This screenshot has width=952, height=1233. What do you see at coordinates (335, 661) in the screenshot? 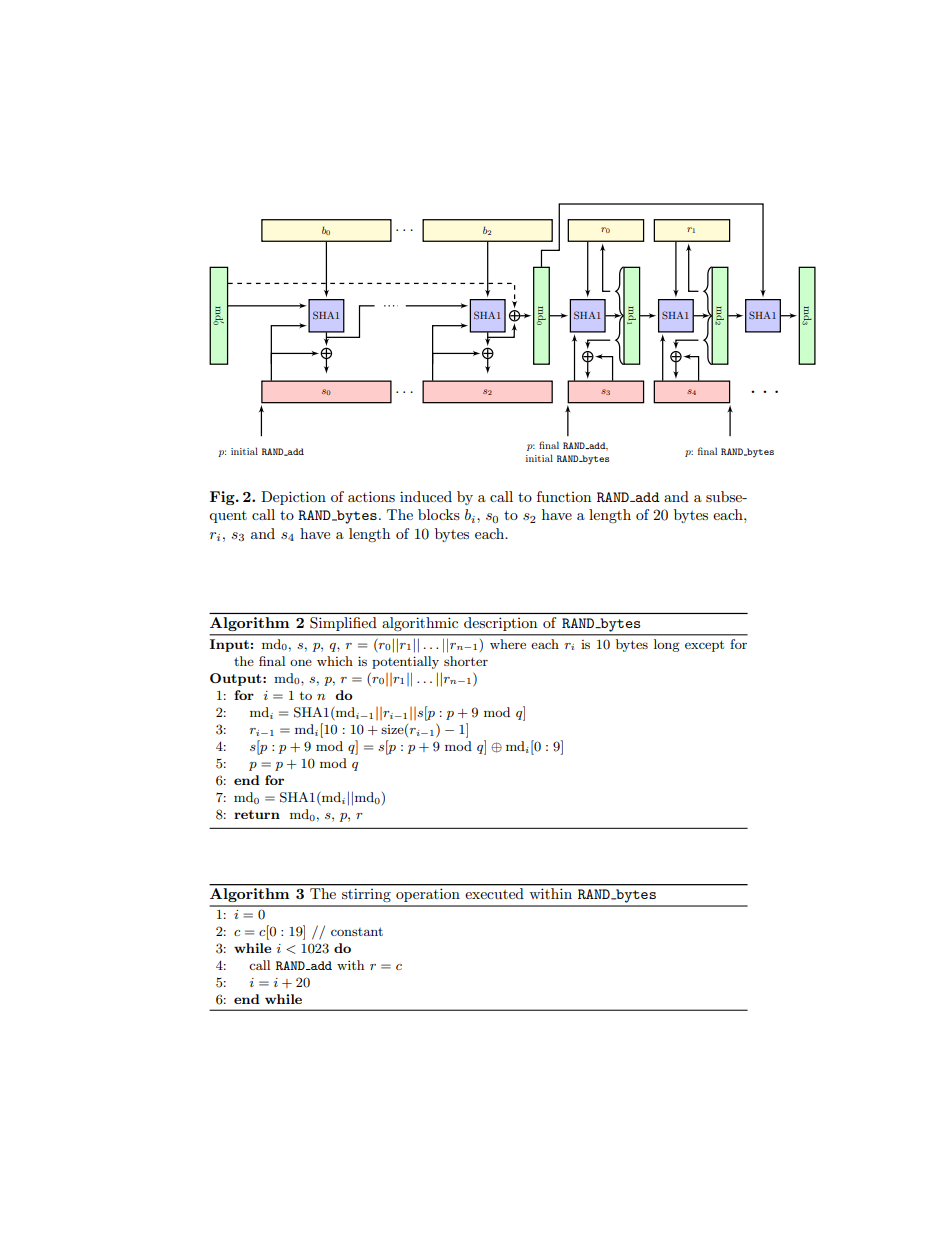
I see `which` at bounding box center [335, 661].
